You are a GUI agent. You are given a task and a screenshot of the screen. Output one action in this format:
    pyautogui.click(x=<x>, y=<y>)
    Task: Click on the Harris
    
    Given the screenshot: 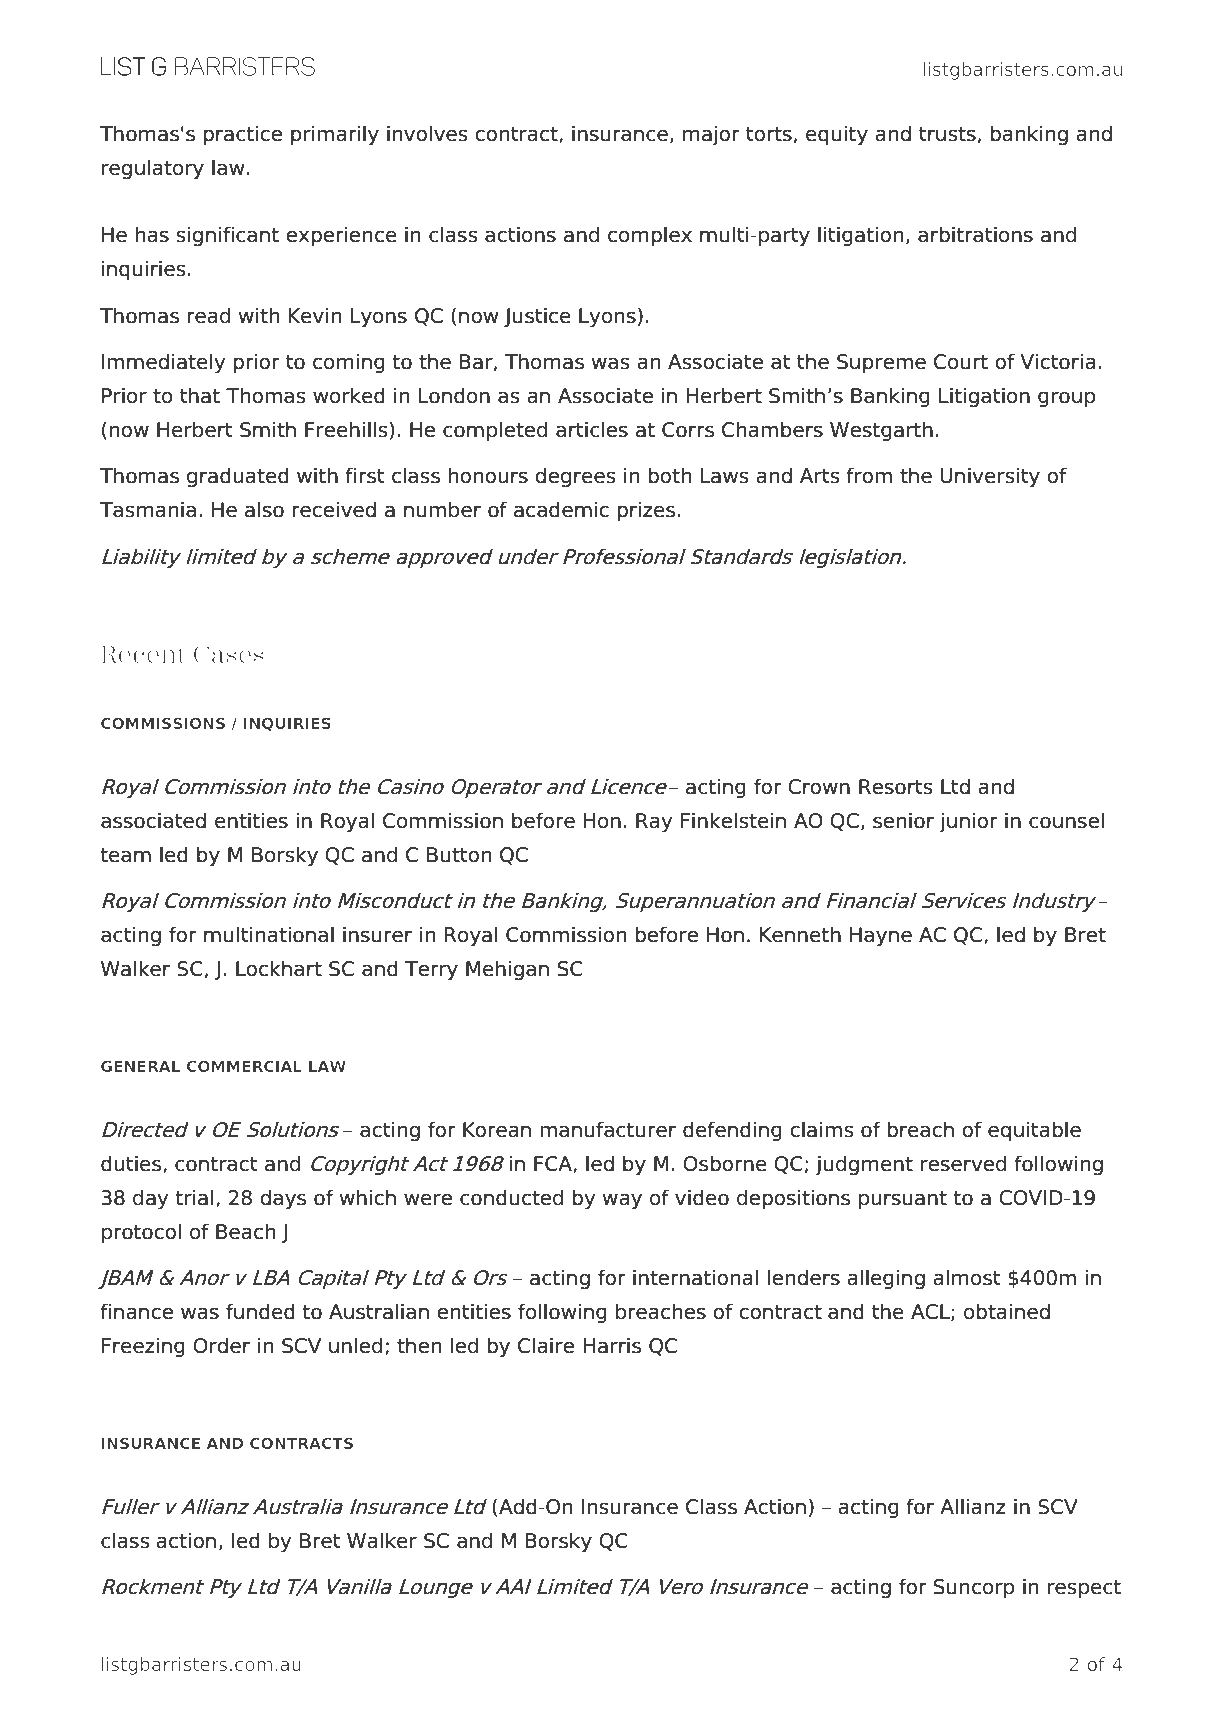 What is the action you would take?
    pyautogui.click(x=612, y=1345)
